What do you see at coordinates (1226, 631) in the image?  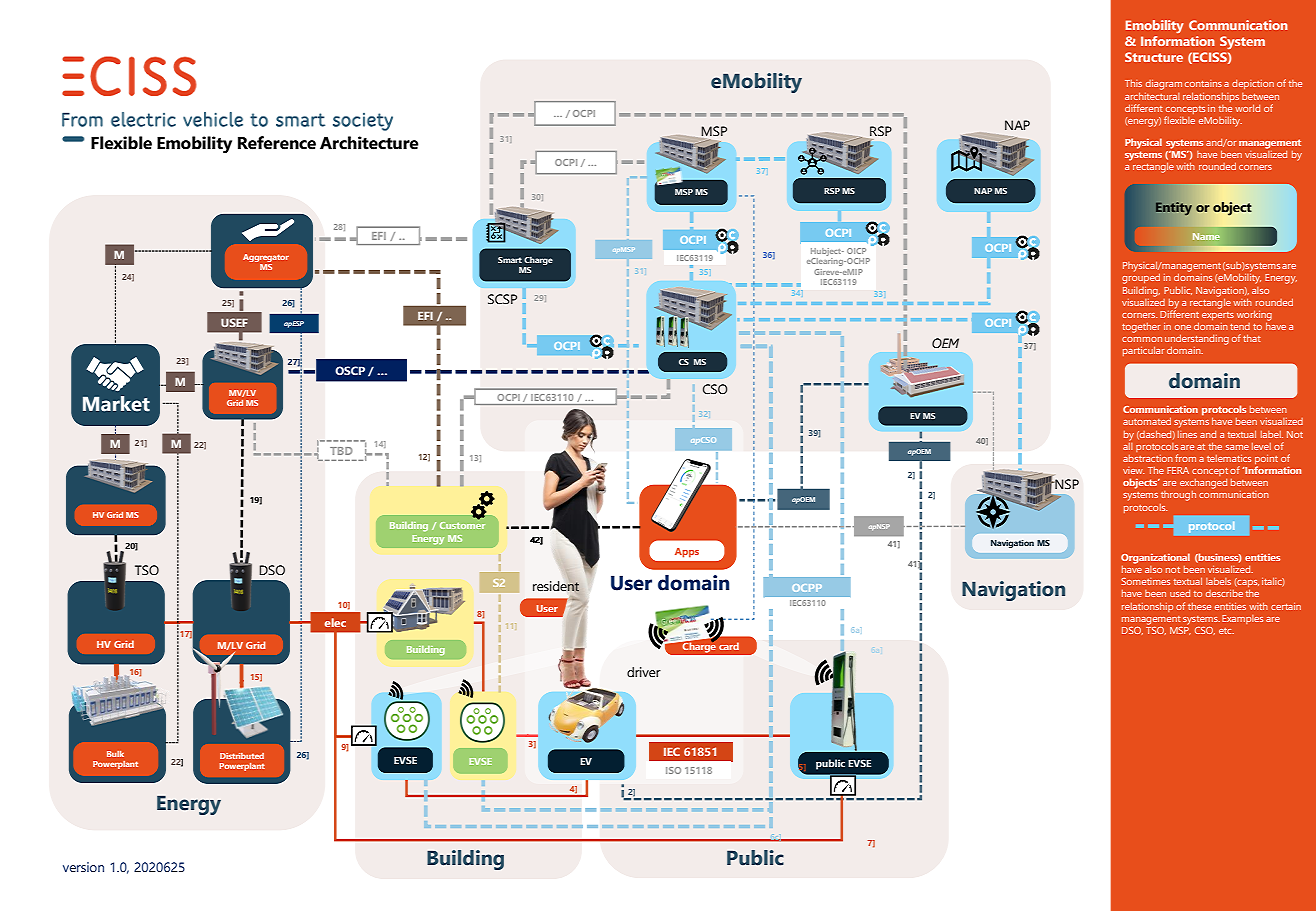 I see `etc` at bounding box center [1226, 631].
